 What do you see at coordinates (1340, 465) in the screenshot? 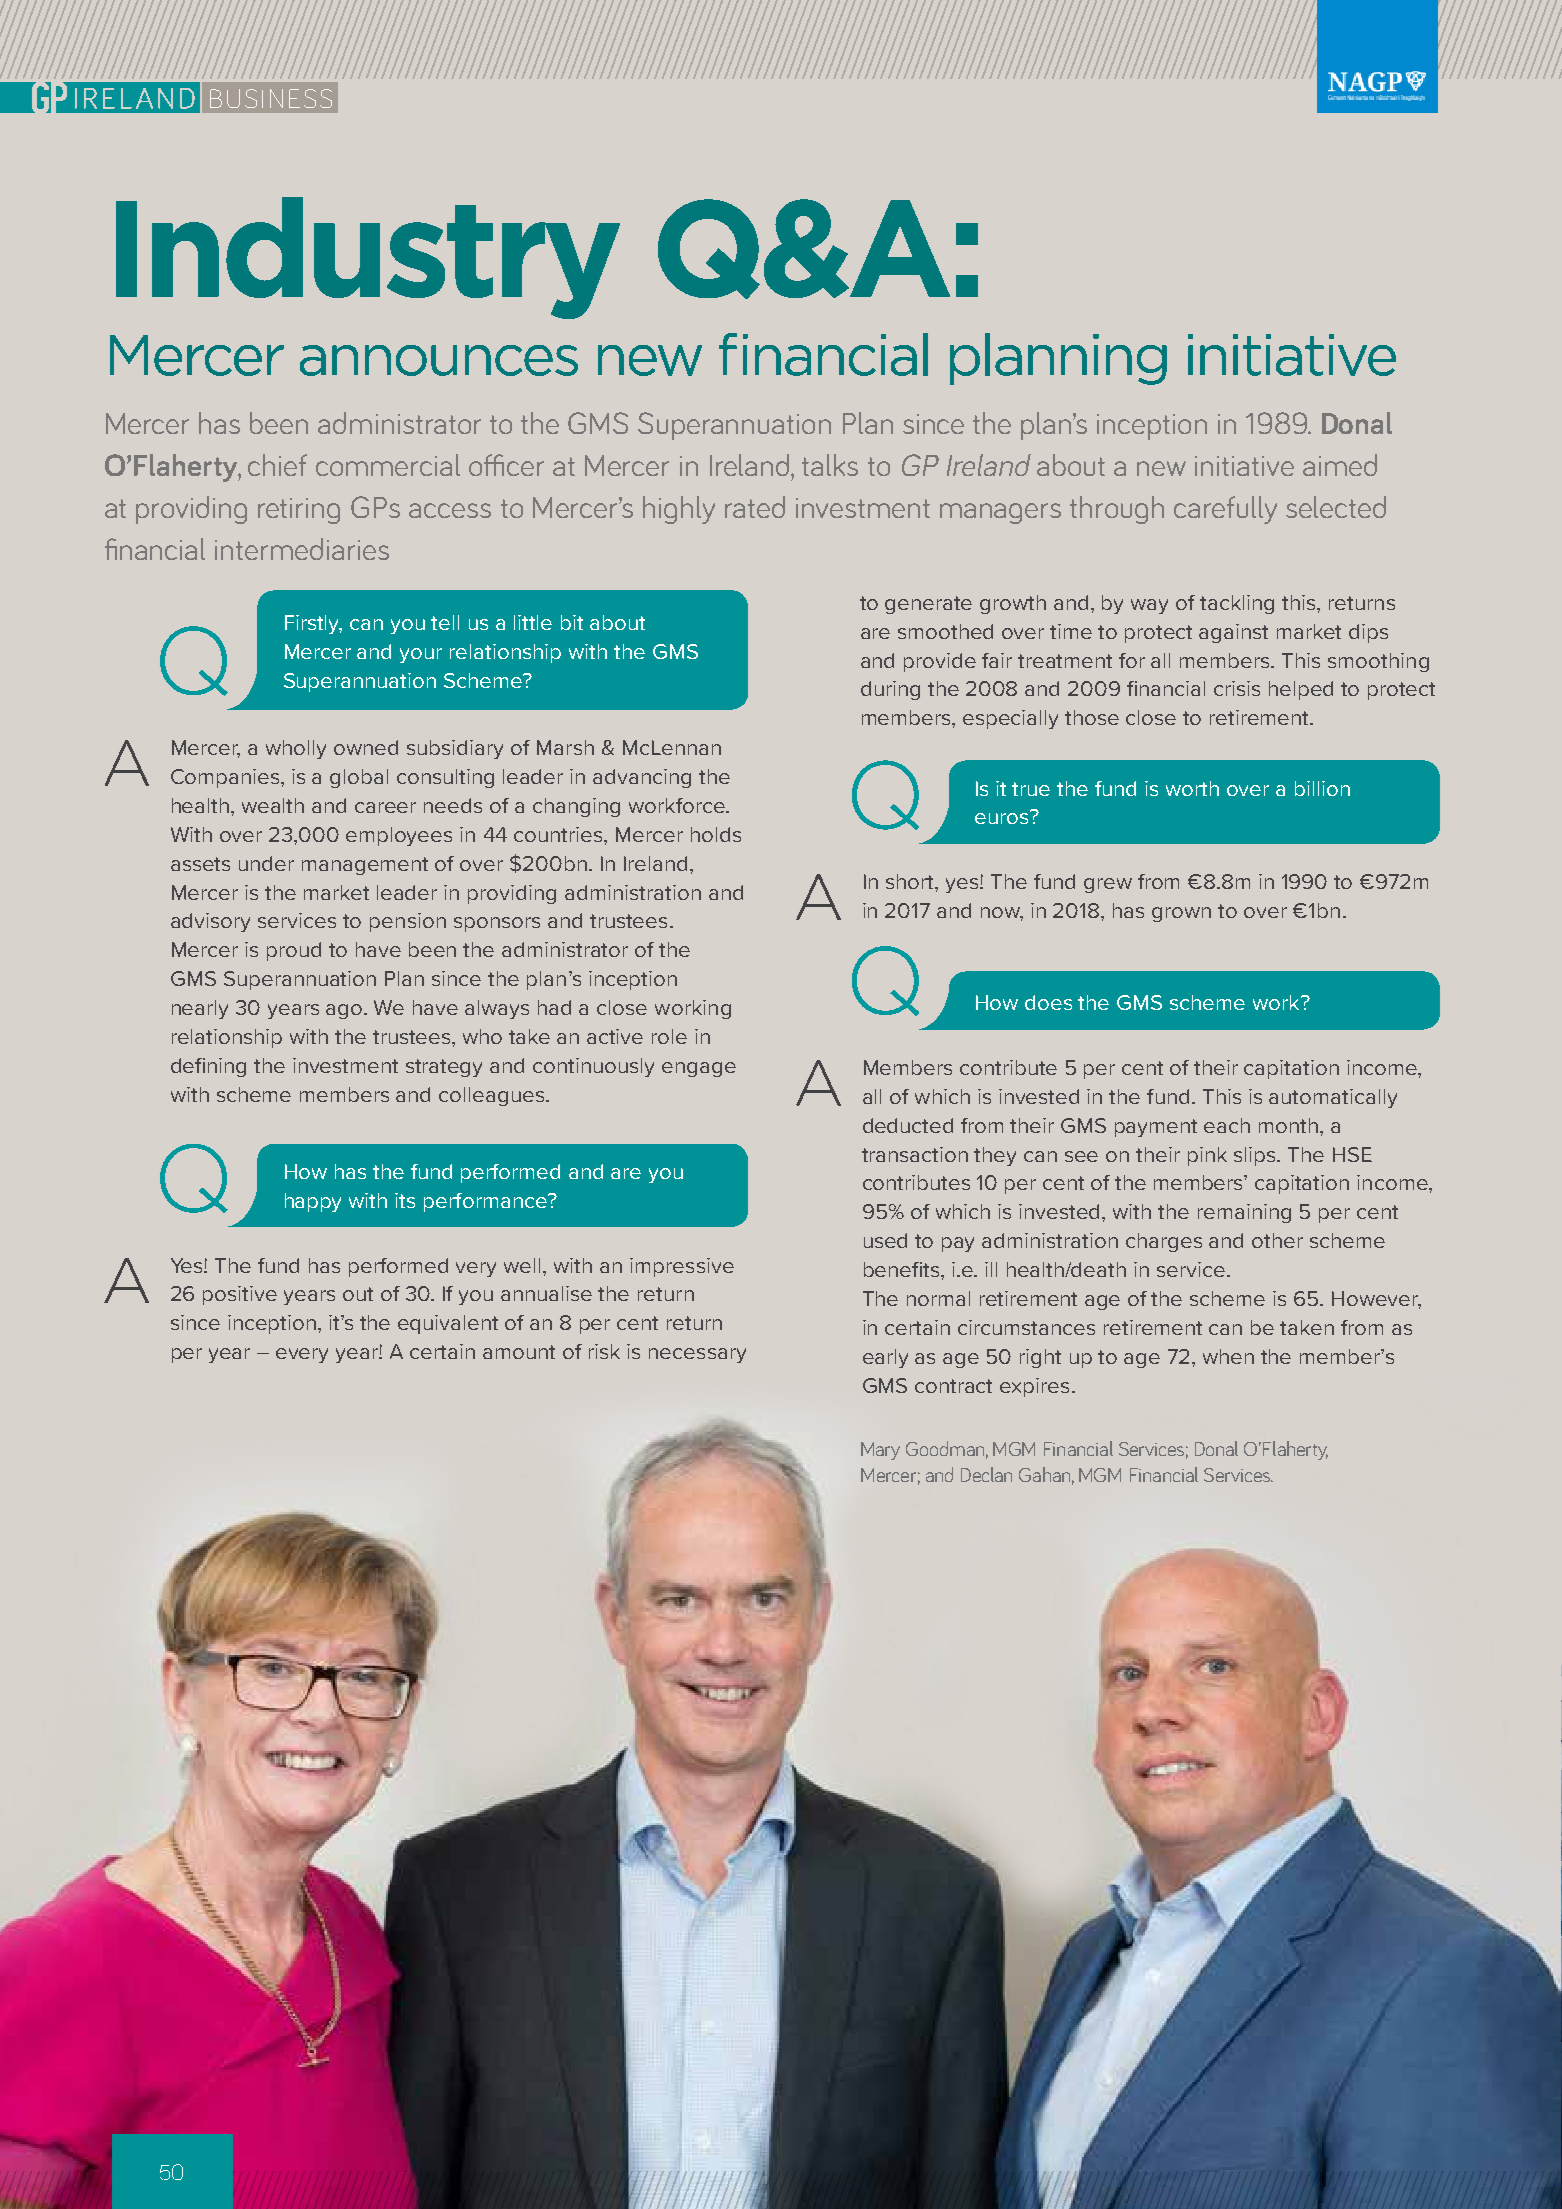
I see `aimed` at bounding box center [1340, 465].
